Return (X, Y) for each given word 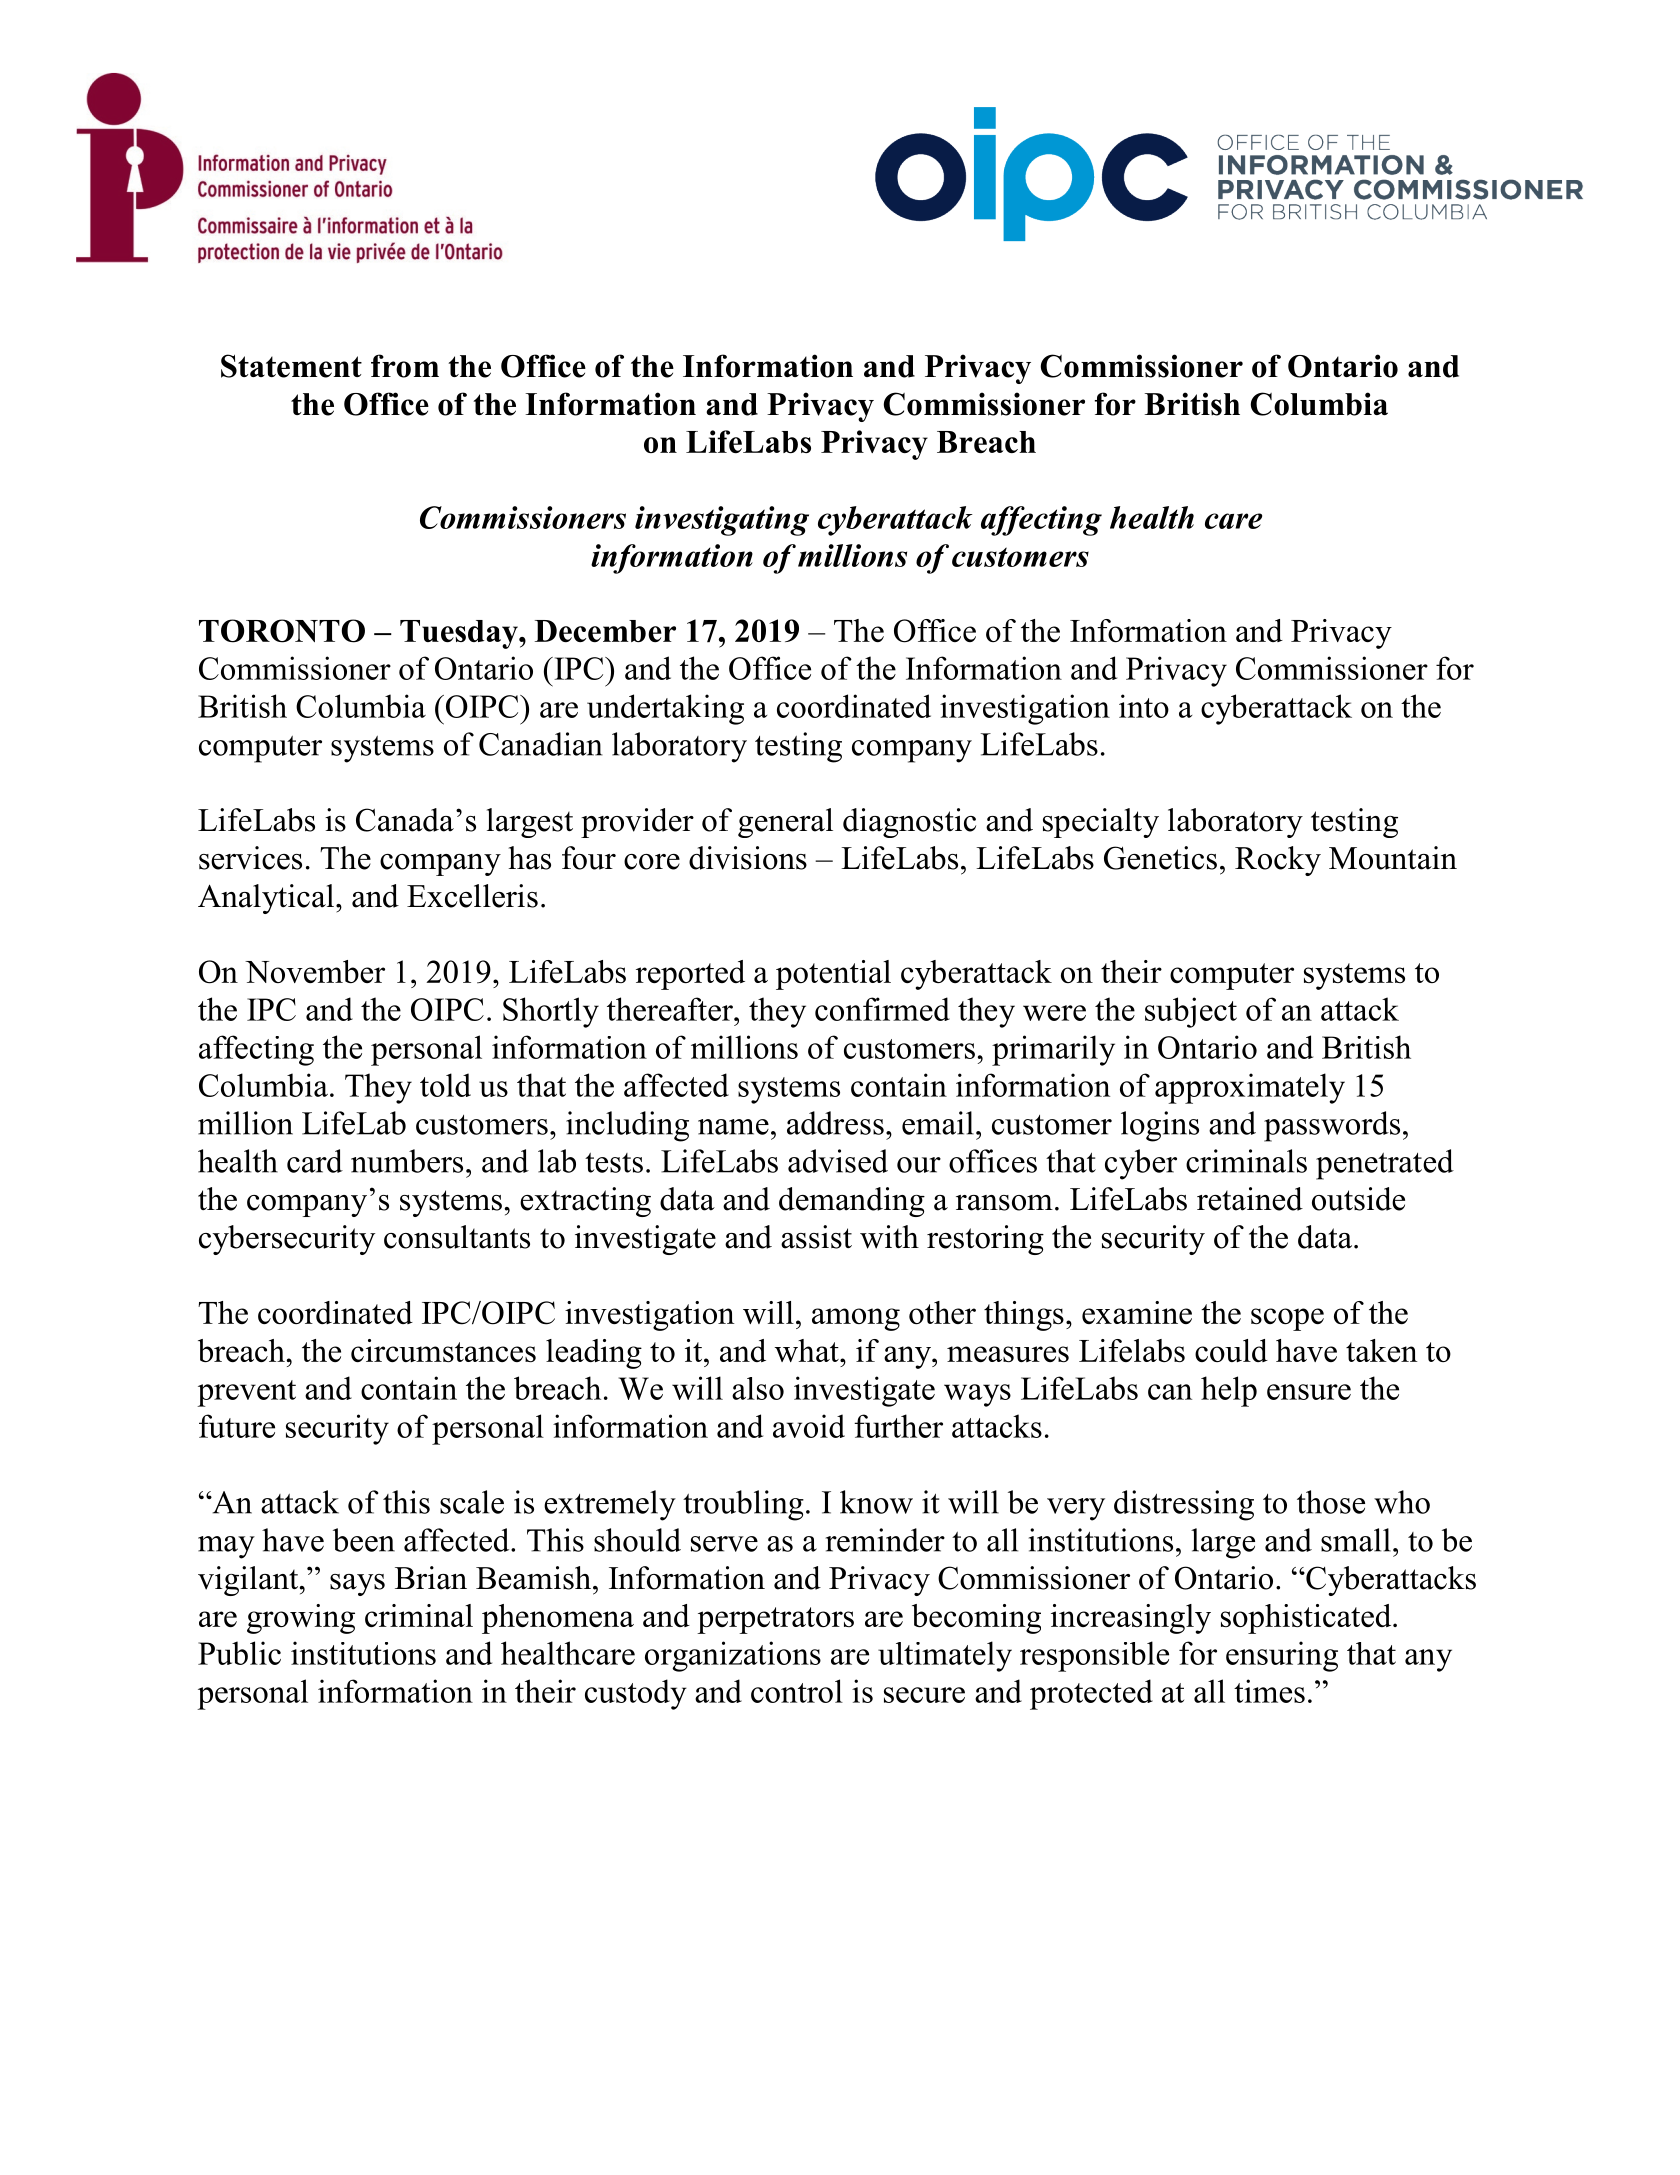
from (405, 366)
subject (1191, 1012)
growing (301, 1619)
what (808, 1350)
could (1231, 1350)
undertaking (665, 709)
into (1144, 706)
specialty (1101, 823)
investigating (722, 521)
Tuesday (460, 634)
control (797, 1691)
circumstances (443, 1350)
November (315, 971)
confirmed (882, 1009)
